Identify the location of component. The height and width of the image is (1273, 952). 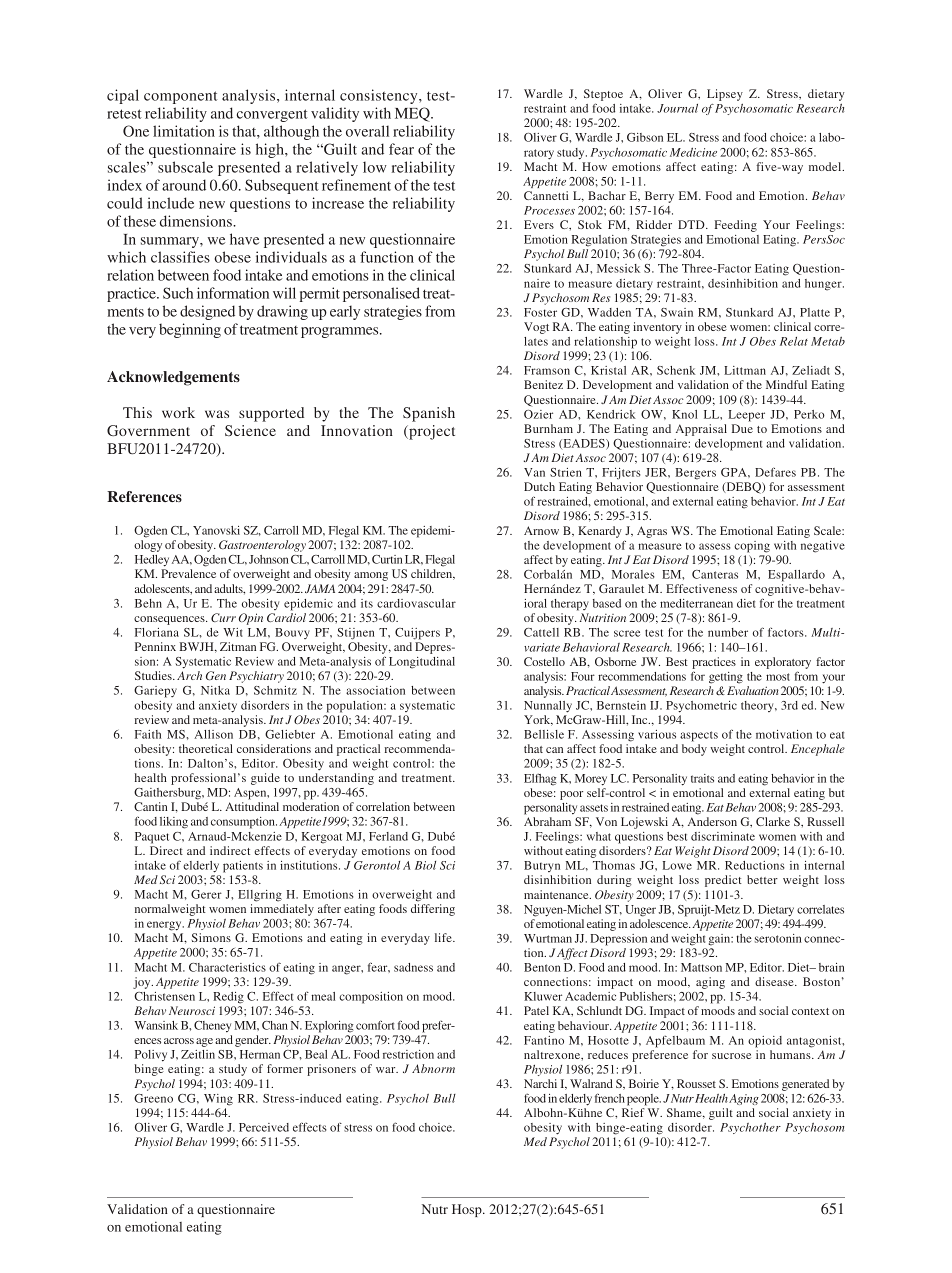
(180, 97).
